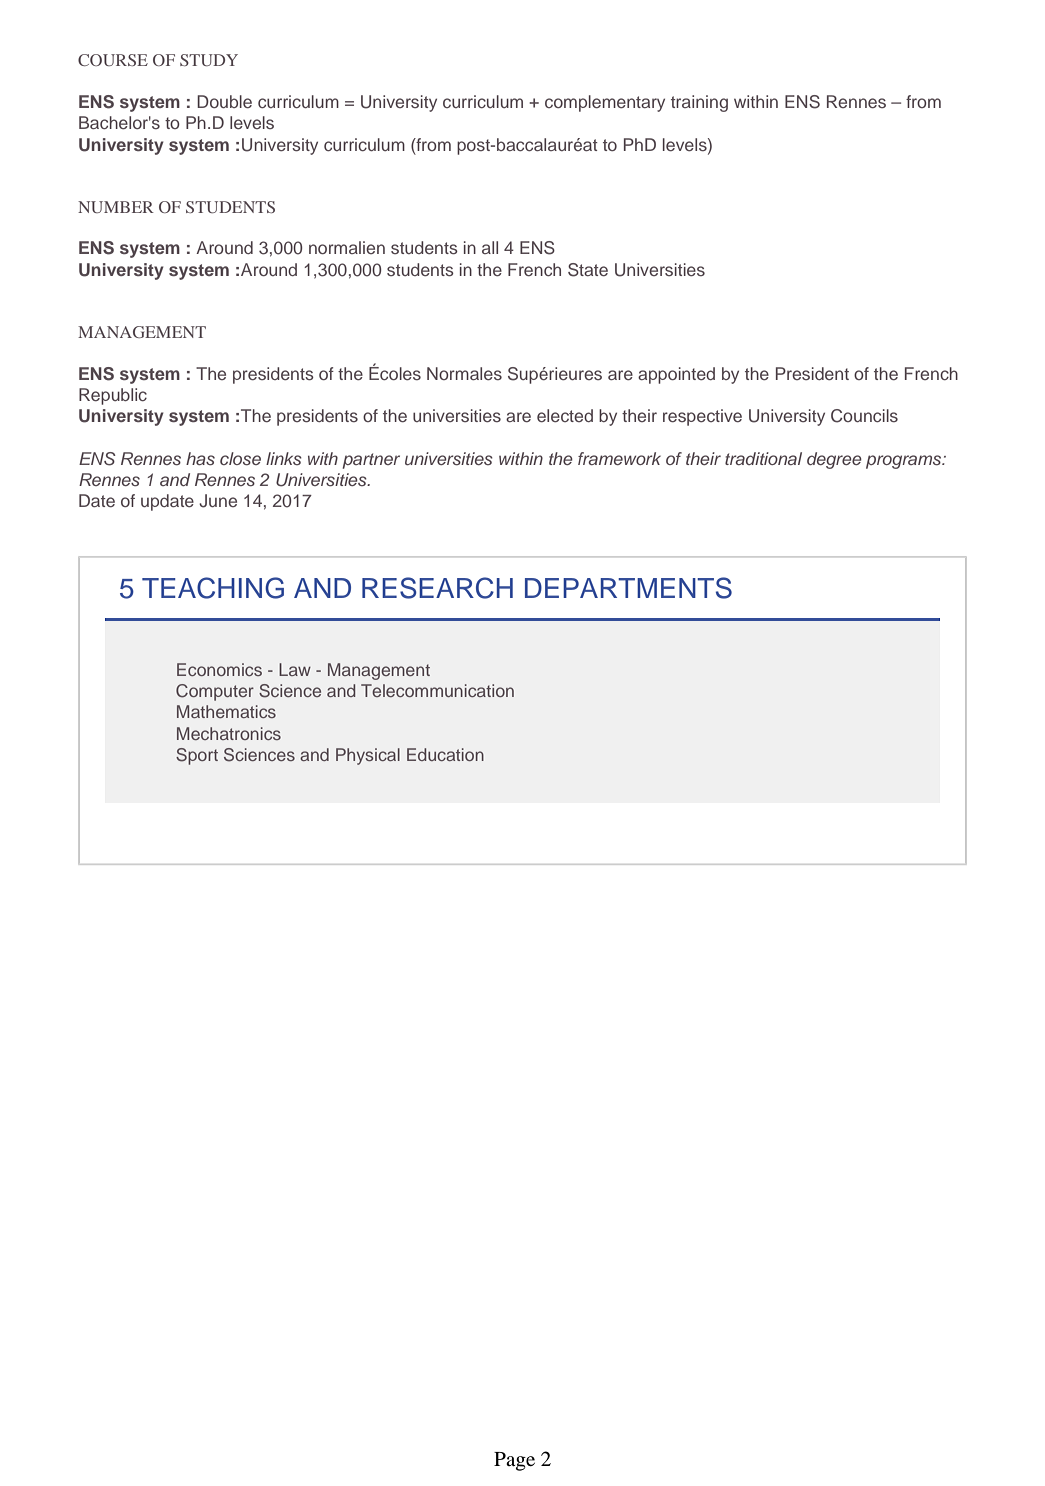 The height and width of the image is (1486, 1045). Describe the element at coordinates (200, 458) in the image. I see `has` at that location.
